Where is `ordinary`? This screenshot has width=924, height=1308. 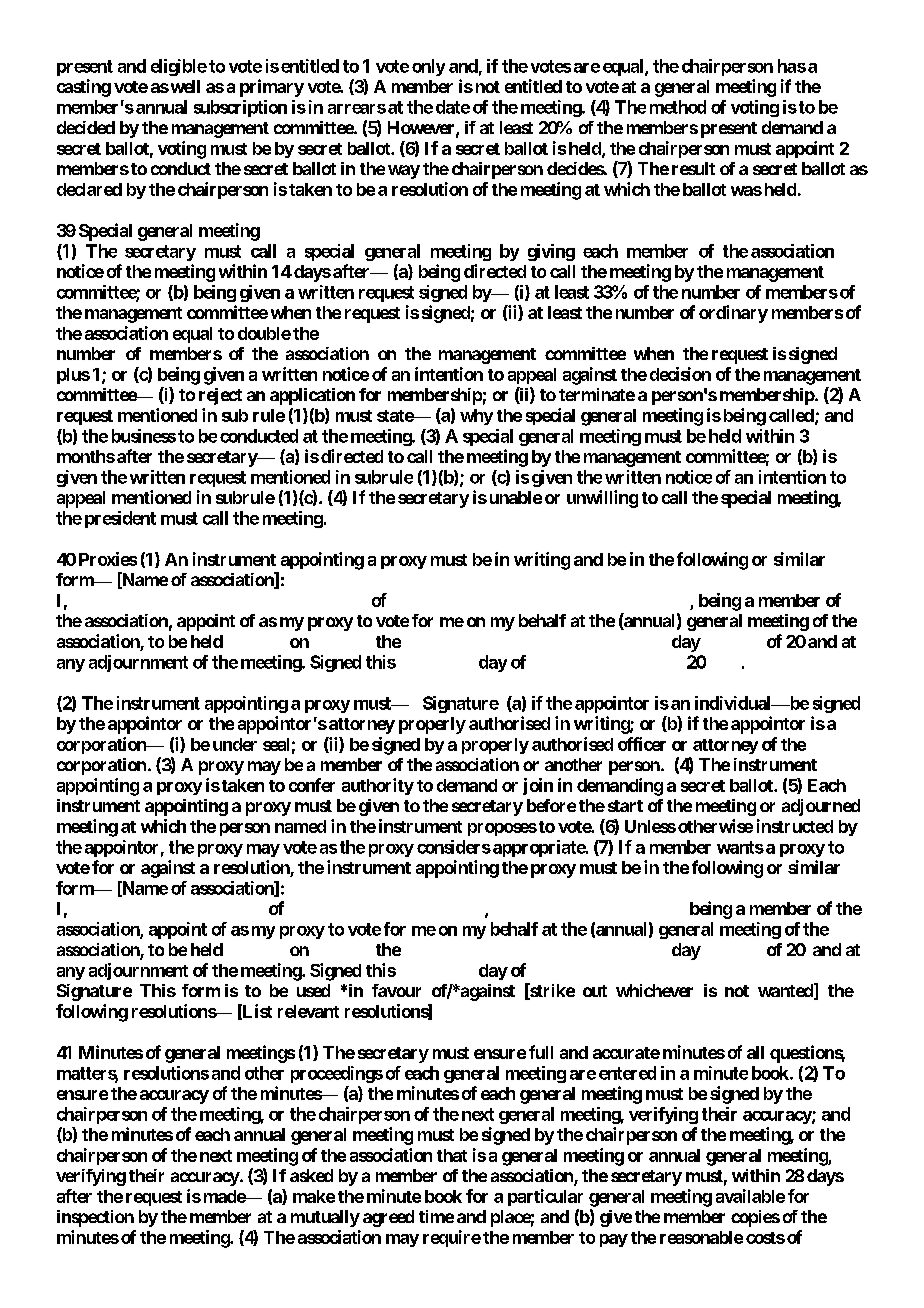
ordinary is located at coordinates (733, 314).
